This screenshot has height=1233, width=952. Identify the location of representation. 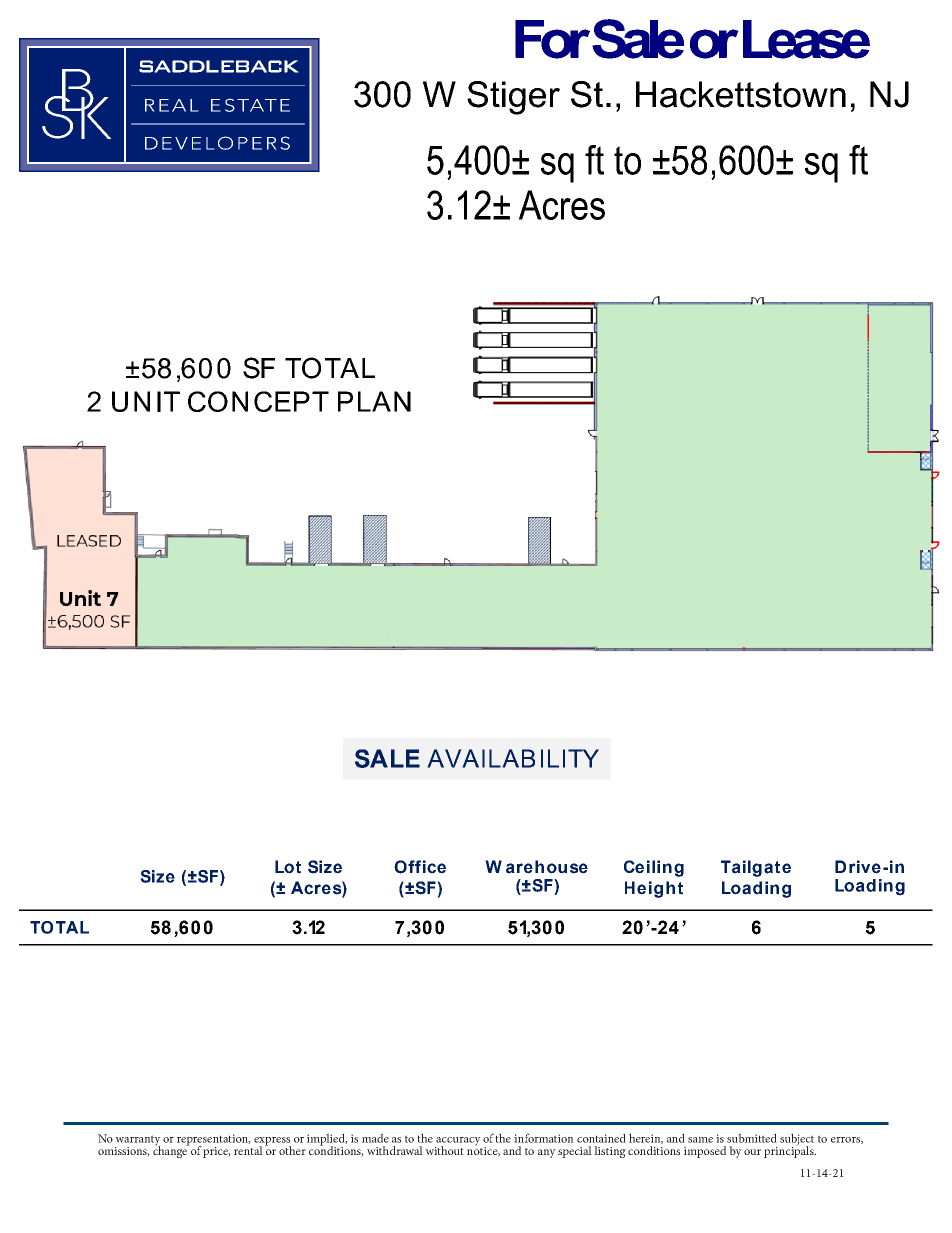
(214, 1141).
